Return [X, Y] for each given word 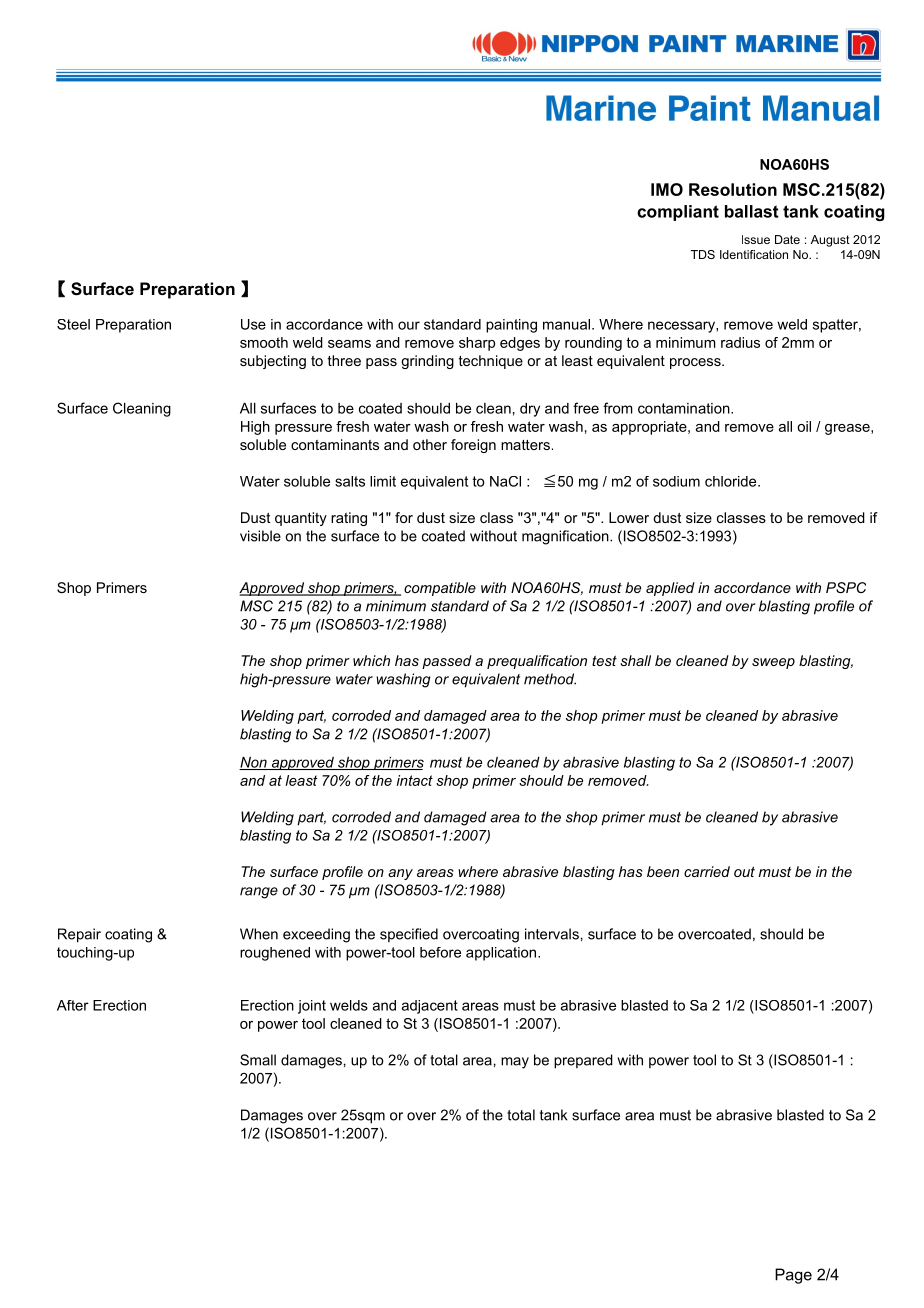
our [409, 325]
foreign [473, 446]
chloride [732, 481]
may [515, 1063]
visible [260, 536]
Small [258, 1060]
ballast [752, 211]
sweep [773, 663]
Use [253, 324]
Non [254, 763]
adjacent [430, 1007]
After [73, 1005]
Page [793, 1276]
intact [415, 780]
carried [707, 871]
